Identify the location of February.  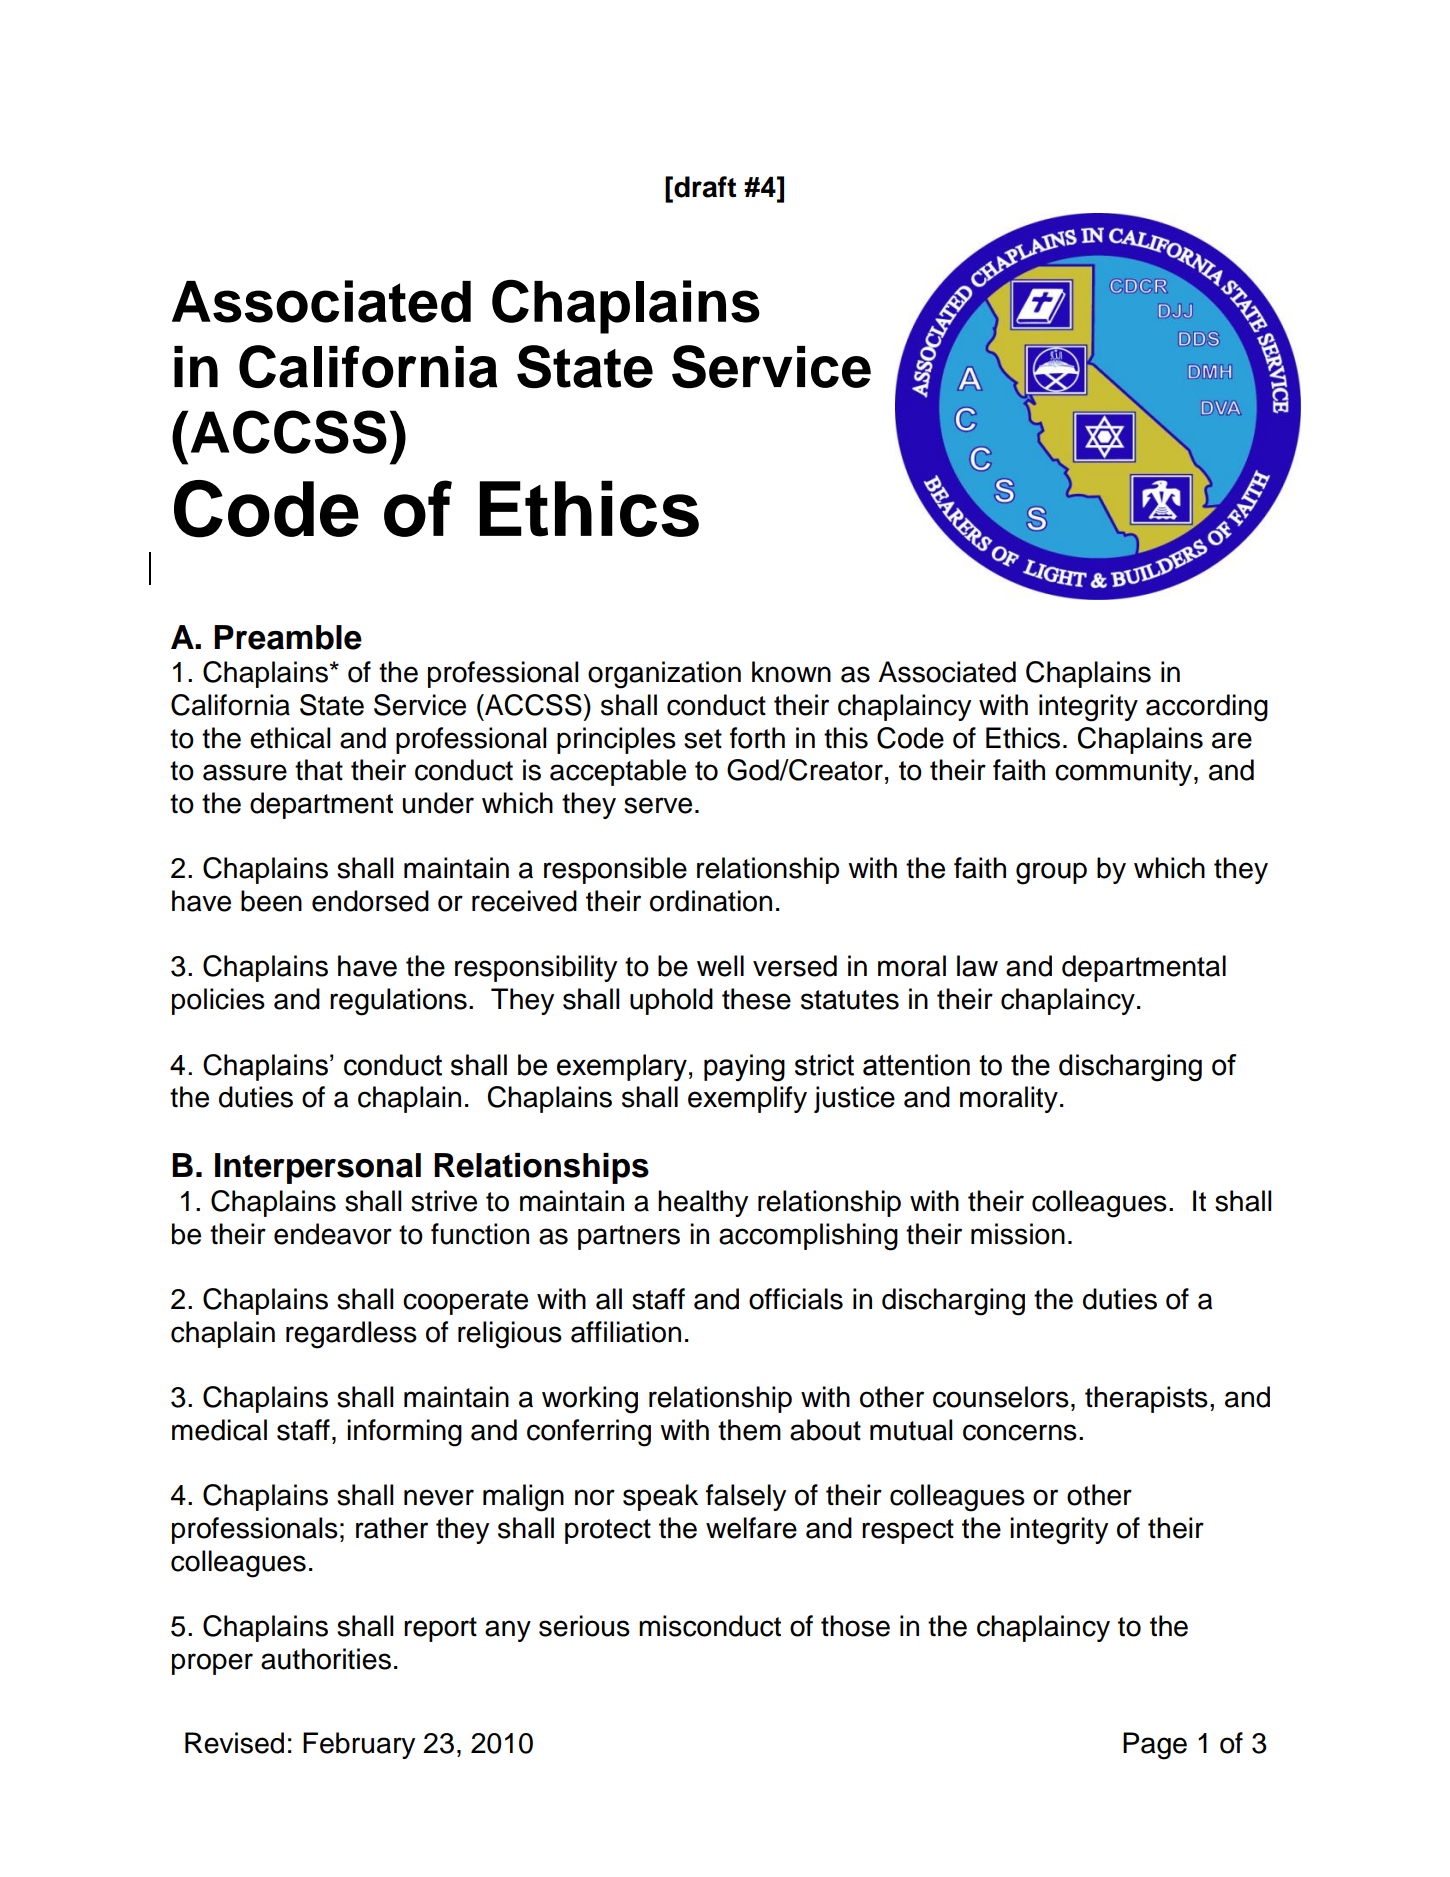
(359, 1745).
